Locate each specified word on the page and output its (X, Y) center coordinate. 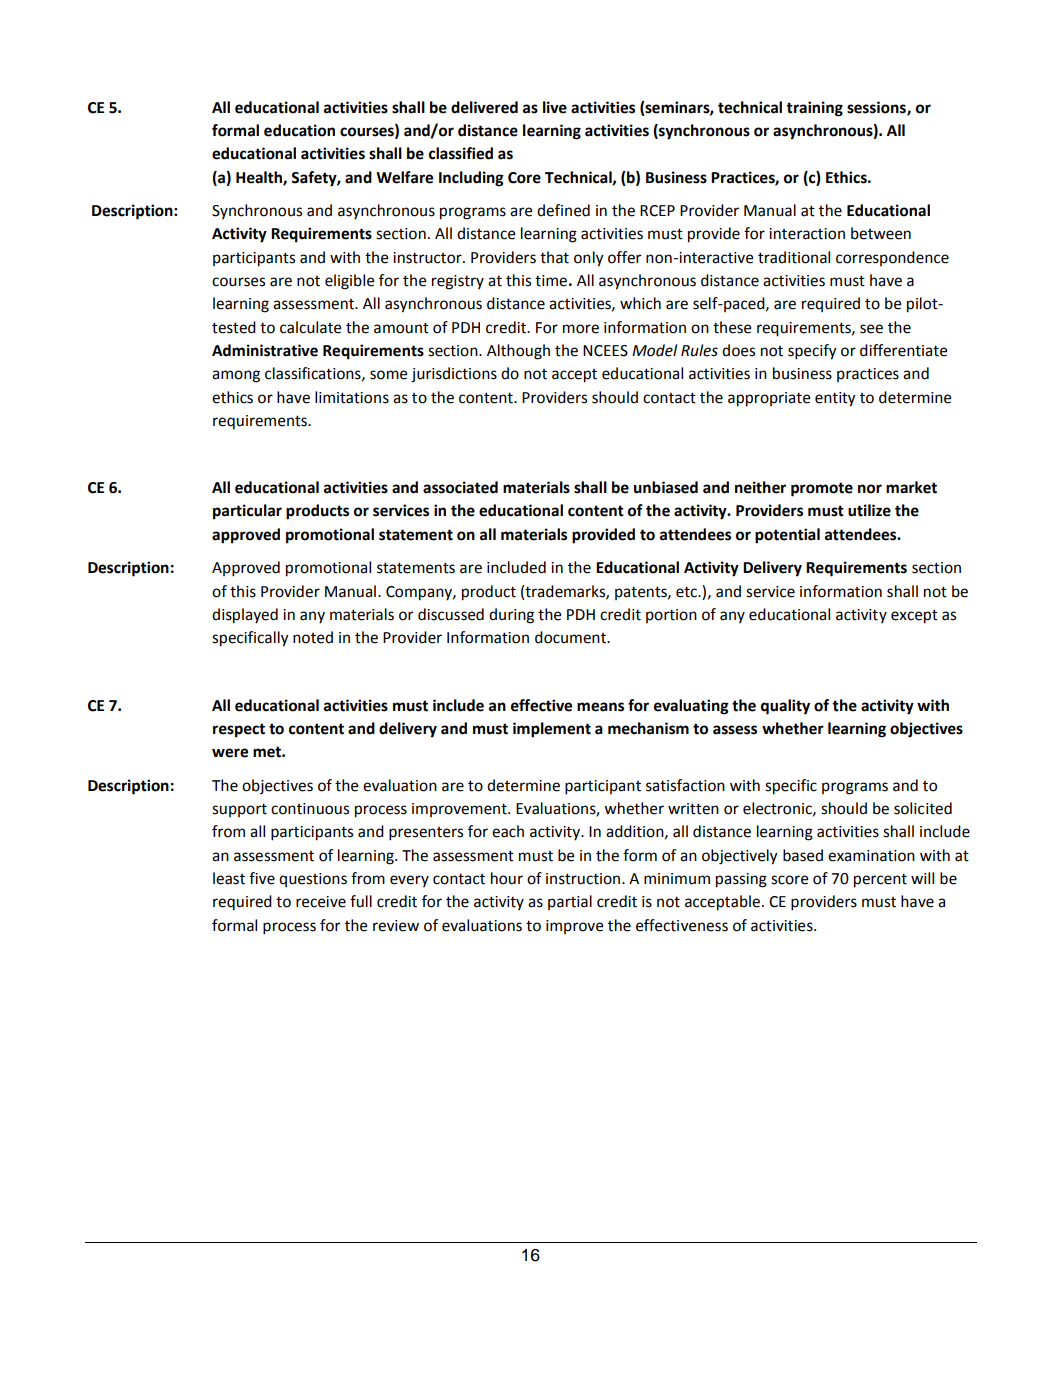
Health (260, 178)
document (571, 637)
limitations (352, 397)
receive (321, 902)
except (914, 616)
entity (835, 399)
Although (518, 352)
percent (880, 880)
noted (313, 637)
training (814, 109)
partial (570, 902)
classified (461, 153)
